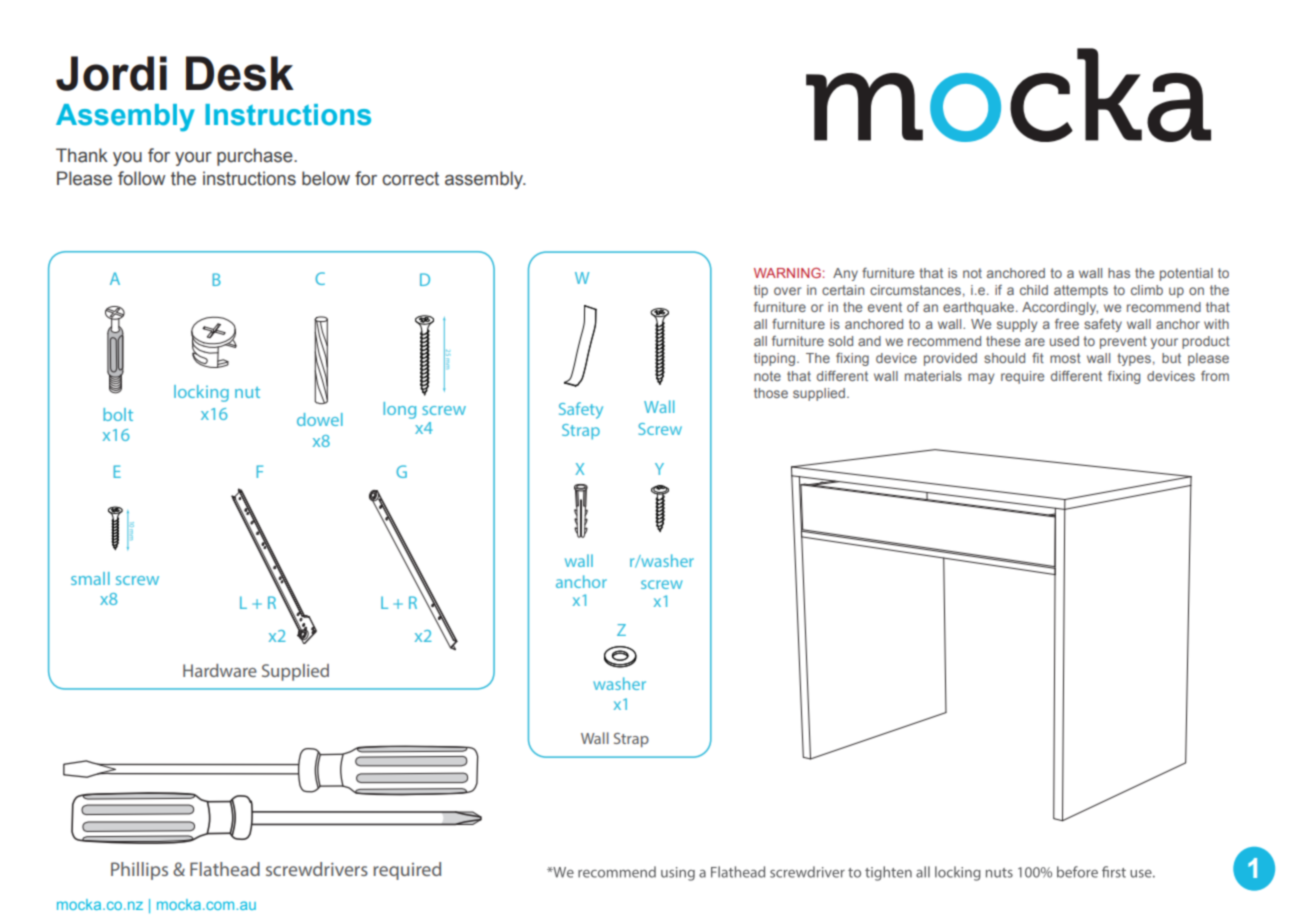 The height and width of the screenshot is (924, 1308). What do you see at coordinates (981, 378) in the screenshot?
I see `may` at bounding box center [981, 378].
